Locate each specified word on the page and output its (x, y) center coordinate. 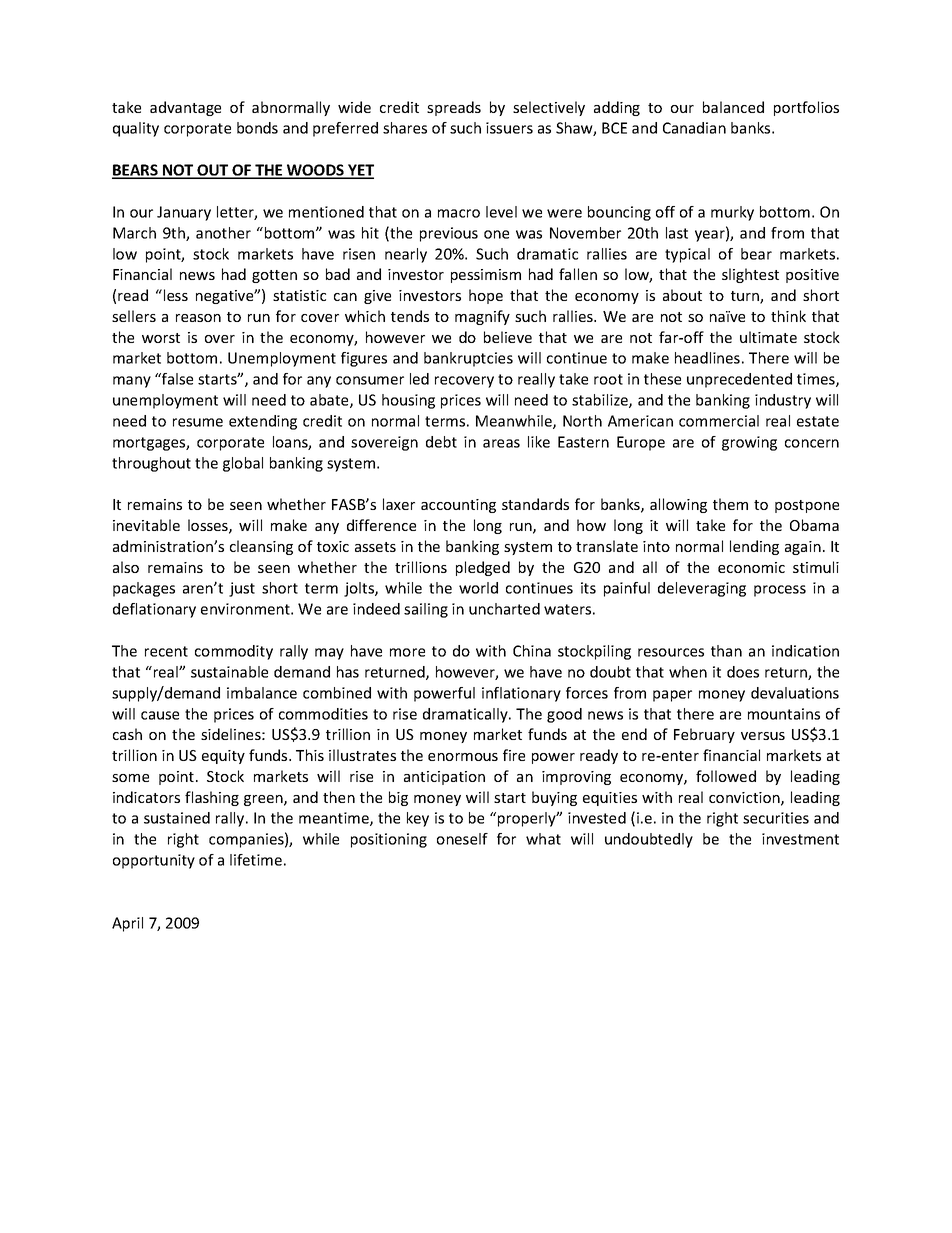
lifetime (256, 860)
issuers (509, 128)
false (176, 379)
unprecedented (739, 380)
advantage (185, 108)
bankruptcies (468, 359)
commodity (234, 652)
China (532, 651)
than (726, 651)
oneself (462, 839)
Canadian (694, 128)
